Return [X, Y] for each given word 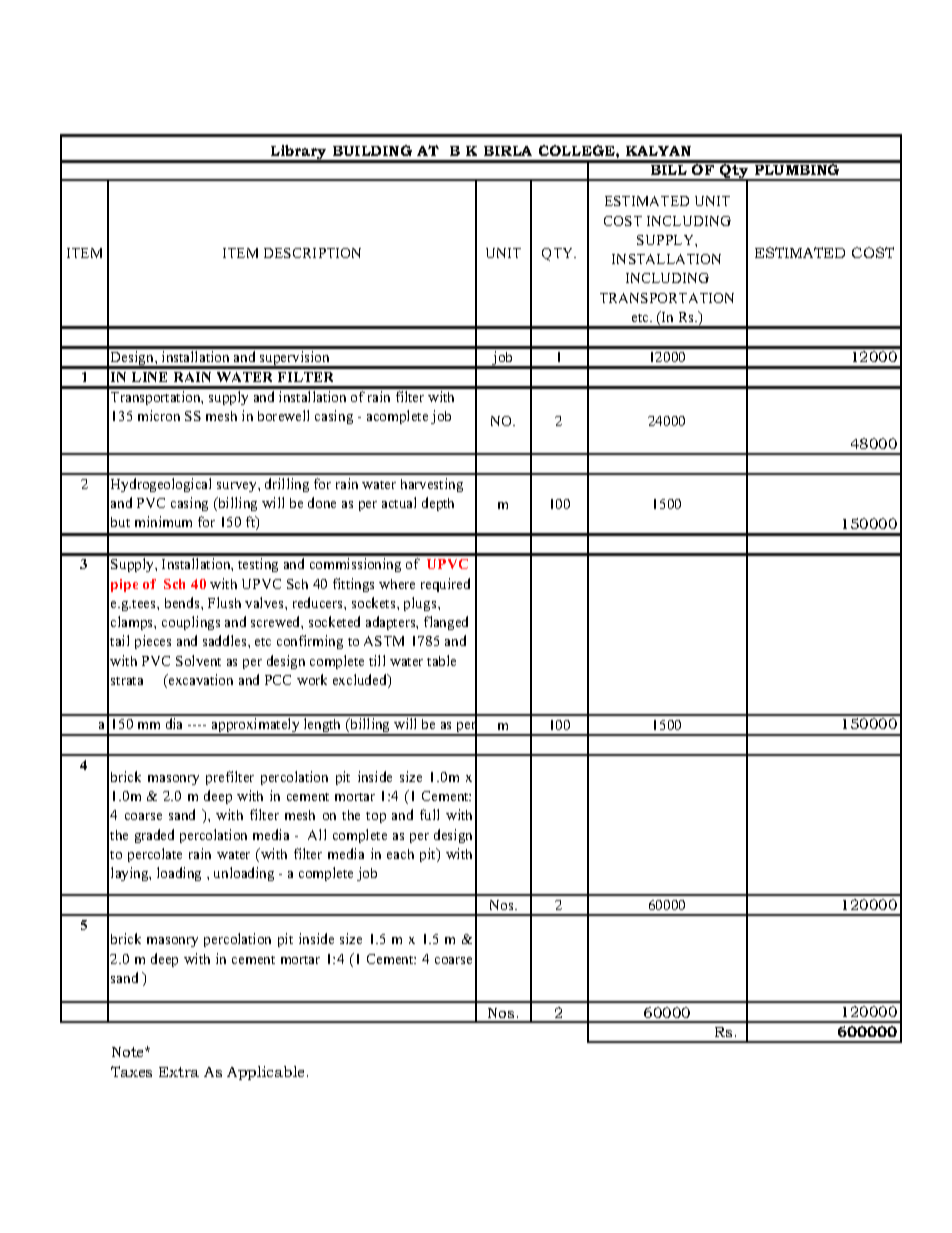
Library [299, 153]
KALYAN [658, 151]
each [400, 854]
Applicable [267, 1073]
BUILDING [372, 150]
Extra [179, 1072]
